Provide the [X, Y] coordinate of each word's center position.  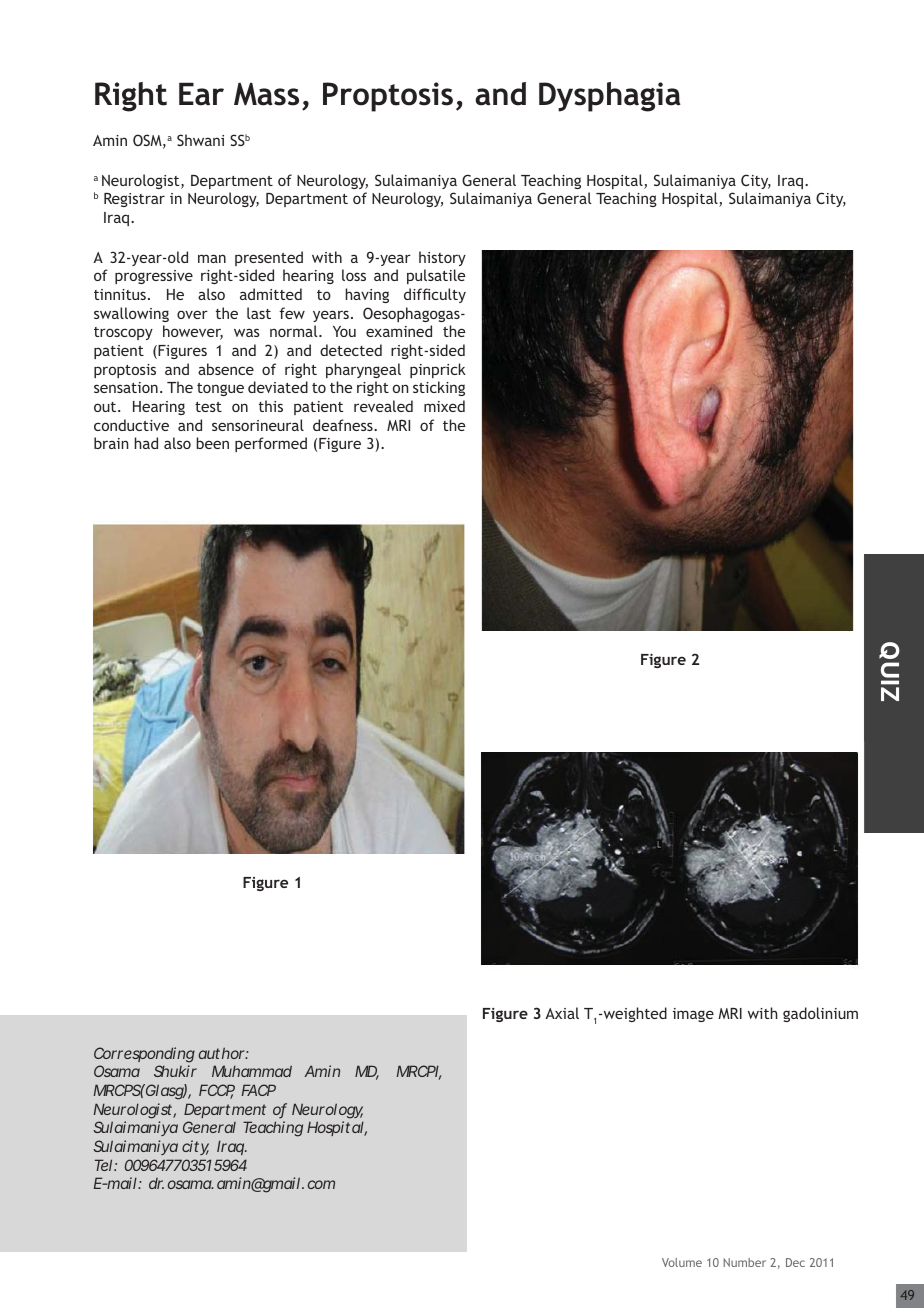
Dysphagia [610, 97]
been [212, 443]
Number [744, 1262]
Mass [266, 94]
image [693, 1015]
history [442, 258]
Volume [682, 1262]
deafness [344, 425]
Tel [103, 1165]
